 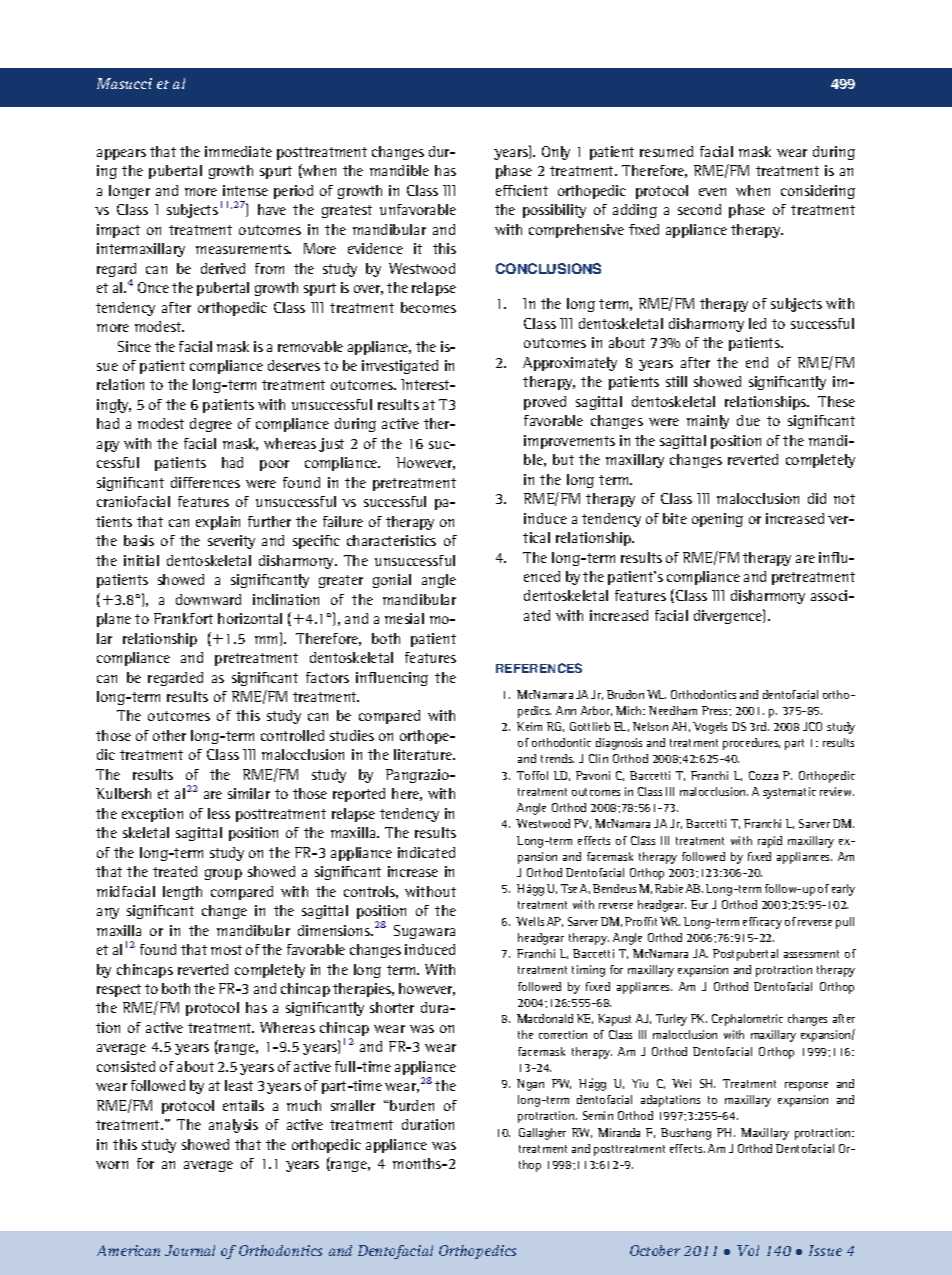 I want to click on group, so click(x=223, y=874).
